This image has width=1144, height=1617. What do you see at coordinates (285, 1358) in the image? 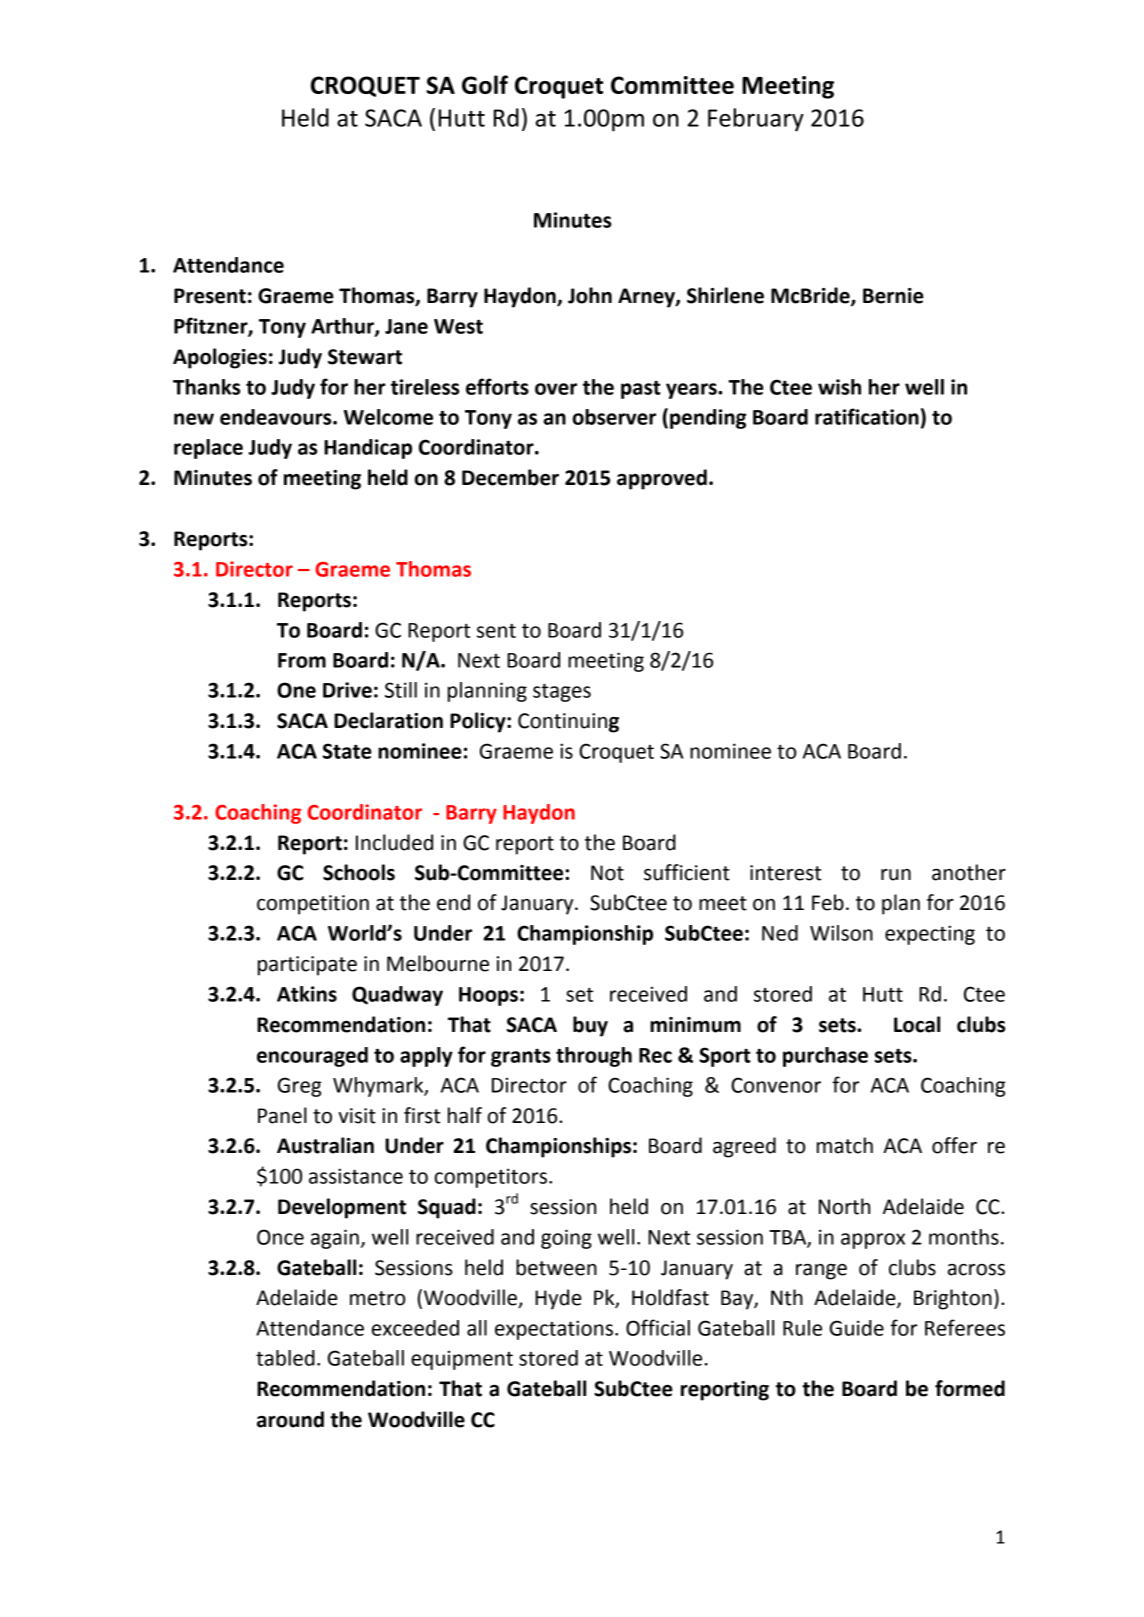
I see `tabled` at bounding box center [285, 1358].
